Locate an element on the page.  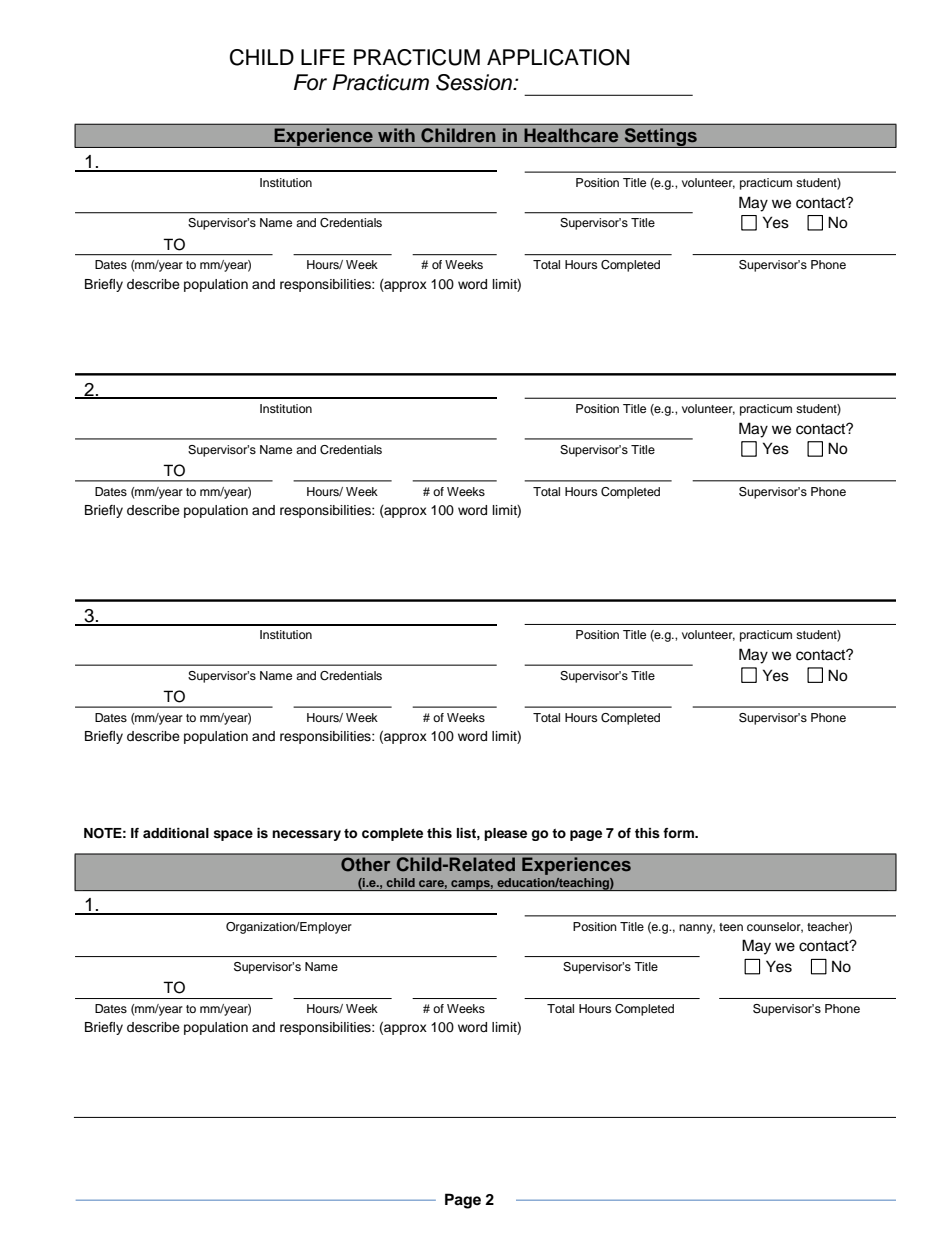
necessary is located at coordinates (306, 835).
